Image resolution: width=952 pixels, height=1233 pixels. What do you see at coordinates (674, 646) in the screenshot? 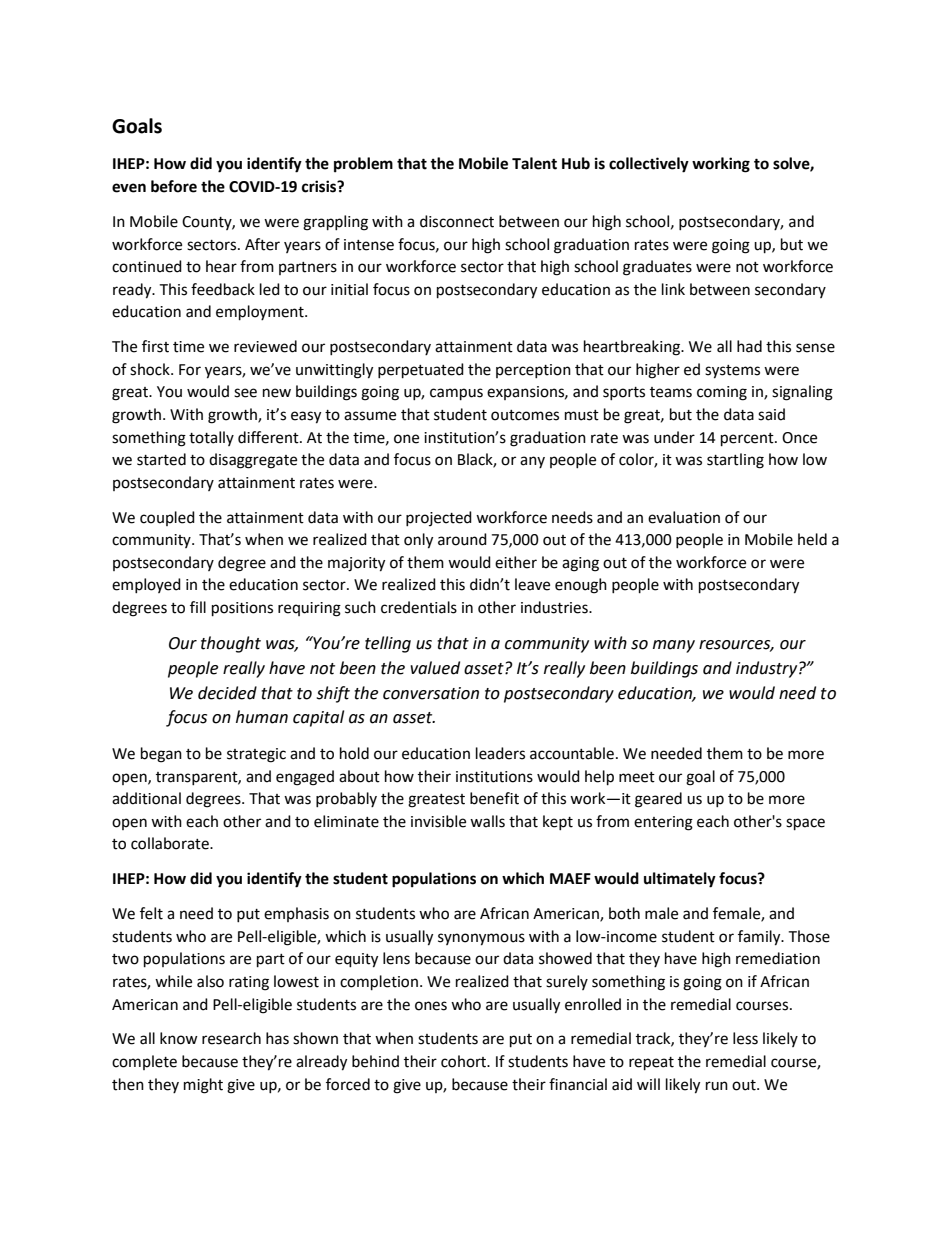
I see `many` at bounding box center [674, 646].
